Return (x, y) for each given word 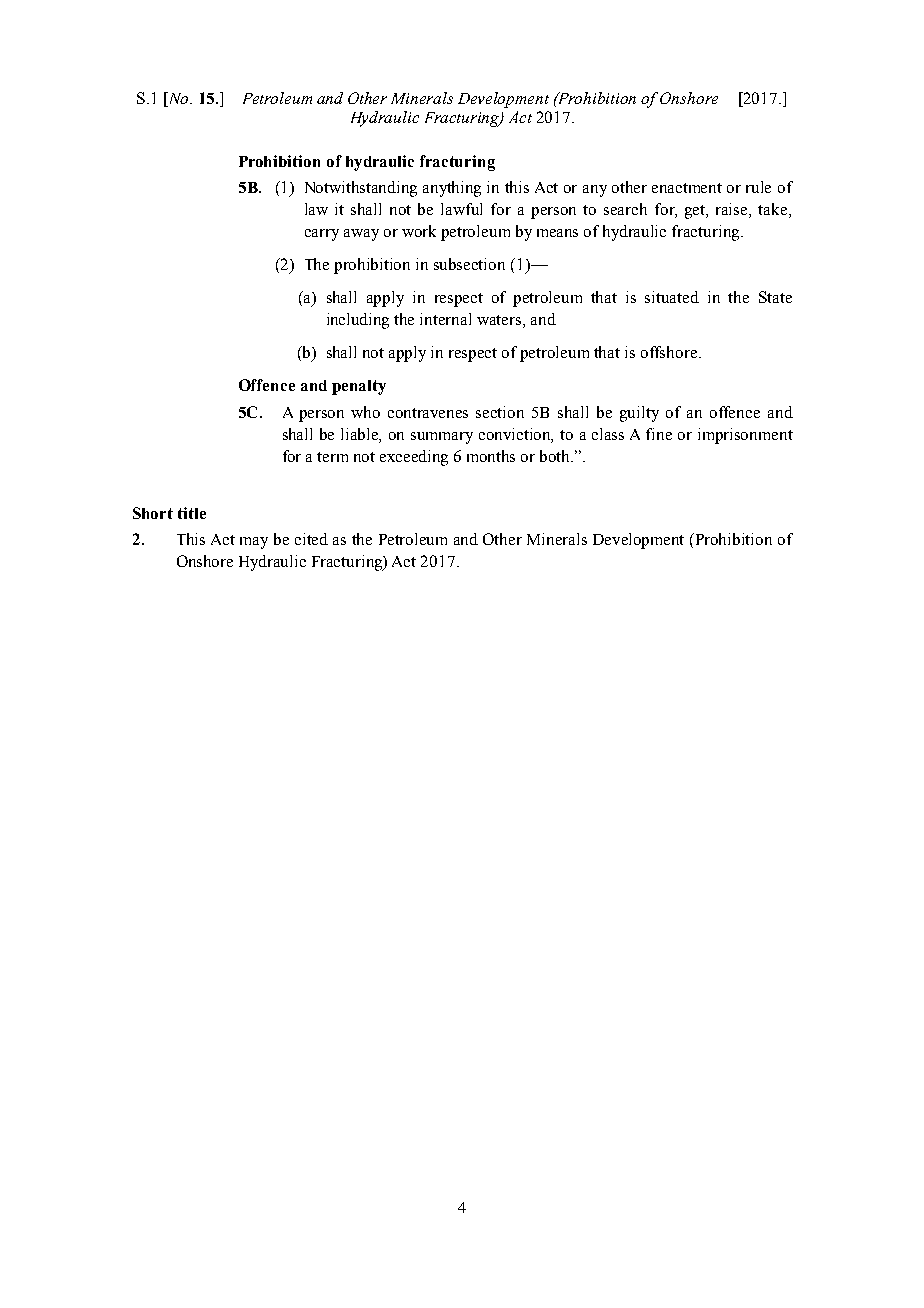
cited (311, 539)
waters (500, 321)
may (254, 543)
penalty (359, 387)
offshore (670, 352)
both (556, 456)
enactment (687, 188)
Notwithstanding (361, 189)
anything (452, 189)
